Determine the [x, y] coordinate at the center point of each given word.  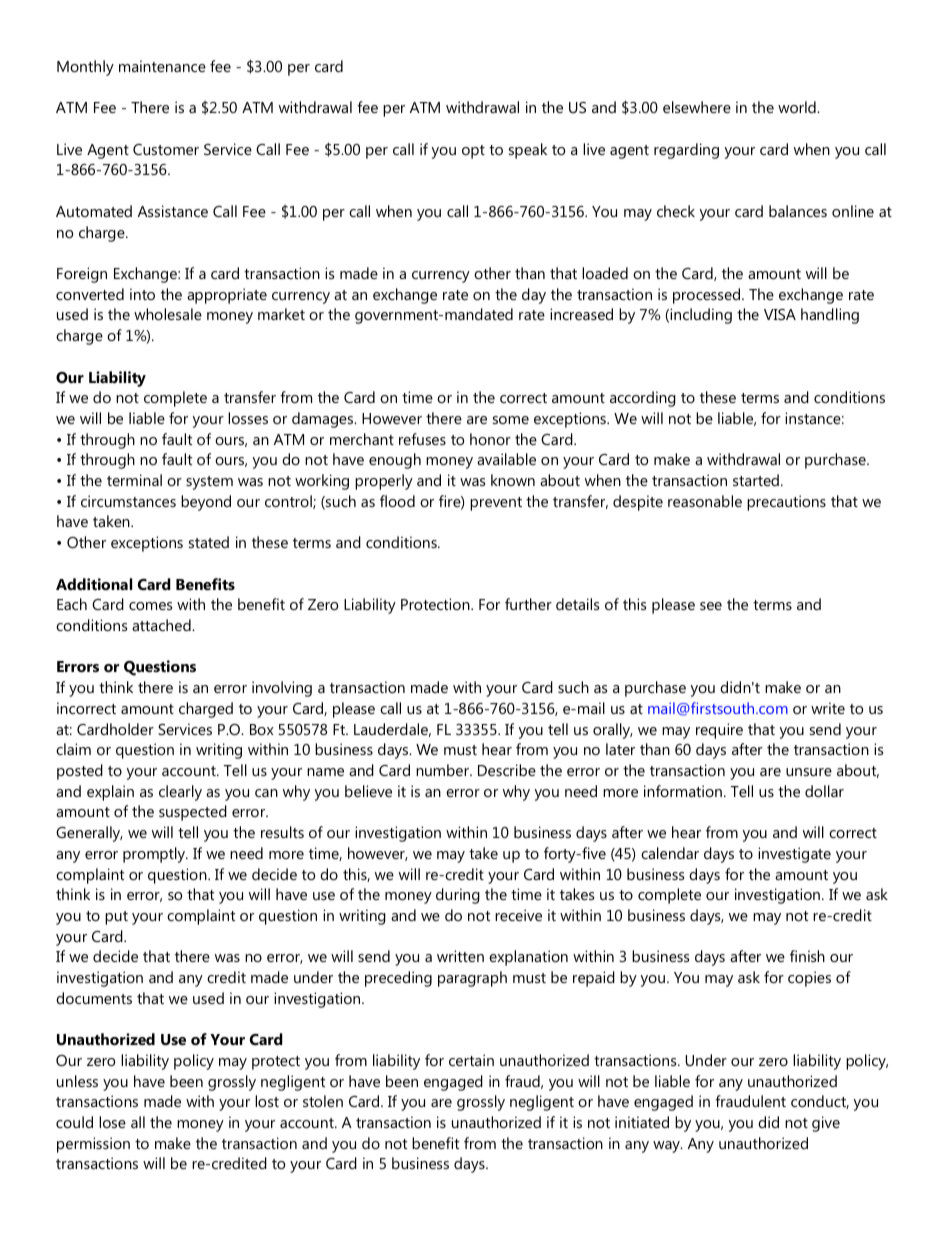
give [826, 1124]
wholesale [168, 314]
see [711, 606]
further [528, 604]
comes [150, 606]
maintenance [162, 66]
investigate [794, 855]
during [458, 896]
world [798, 107]
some [511, 420]
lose [112, 1122]
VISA [780, 314]
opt [473, 152]
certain [471, 1060]
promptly [155, 855]
